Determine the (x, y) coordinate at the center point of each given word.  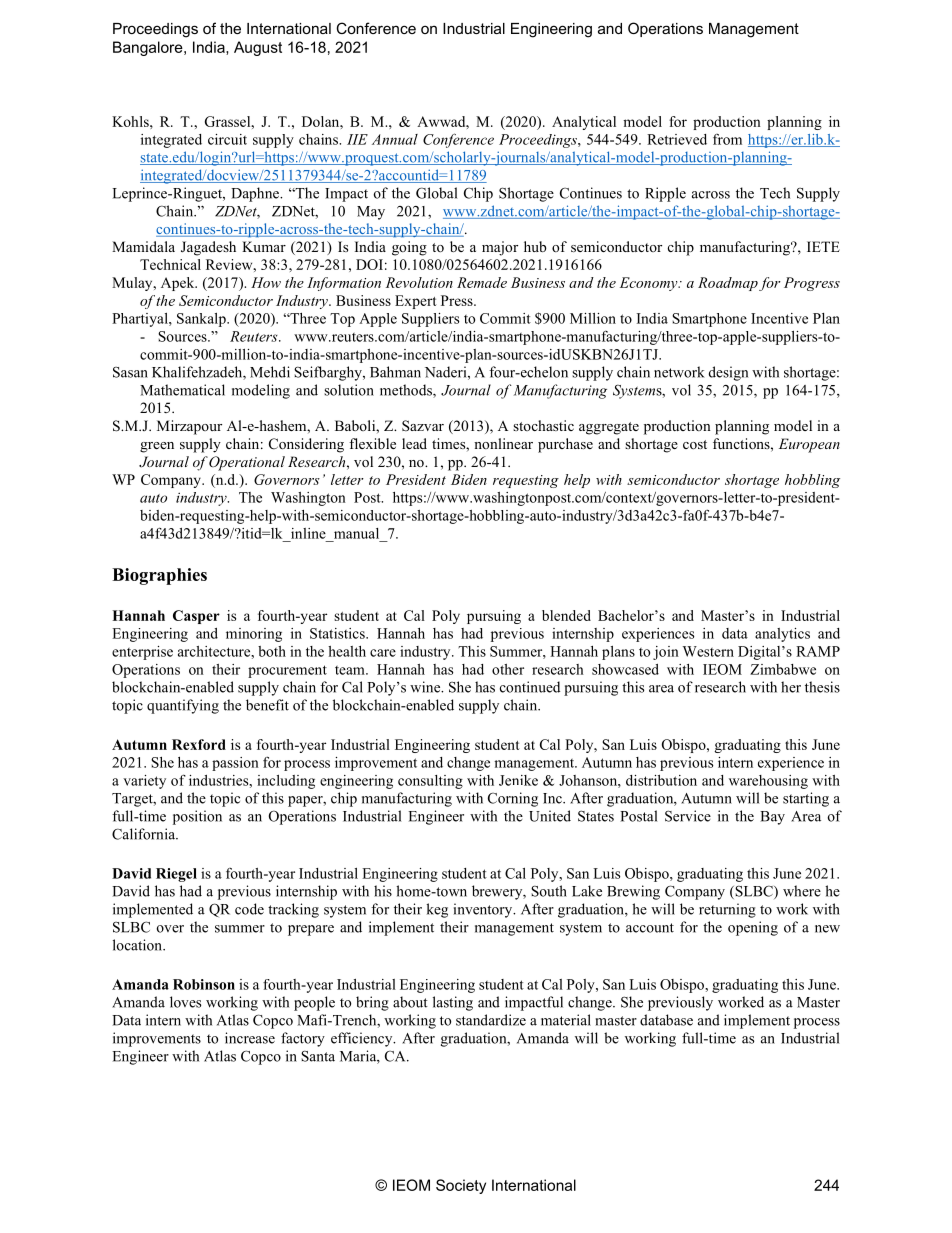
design (728, 373)
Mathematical (182, 390)
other (508, 669)
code (249, 909)
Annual (395, 139)
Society (461, 1186)
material (566, 1020)
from (727, 139)
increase (250, 1038)
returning (727, 910)
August (258, 48)
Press (458, 300)
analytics (782, 635)
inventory (484, 910)
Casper (196, 617)
